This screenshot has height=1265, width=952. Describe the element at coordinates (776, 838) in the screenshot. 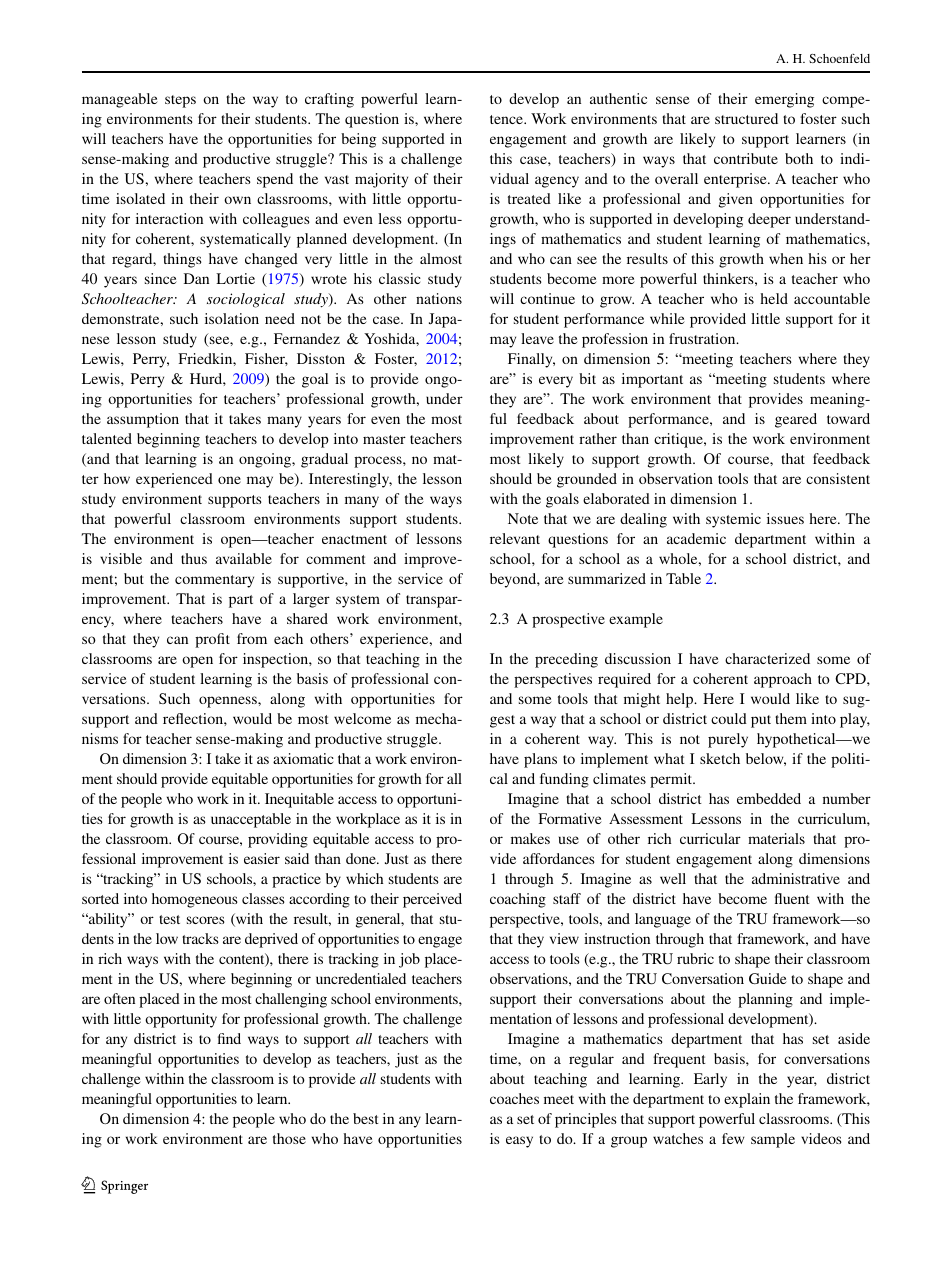

I see `materials` at that location.
